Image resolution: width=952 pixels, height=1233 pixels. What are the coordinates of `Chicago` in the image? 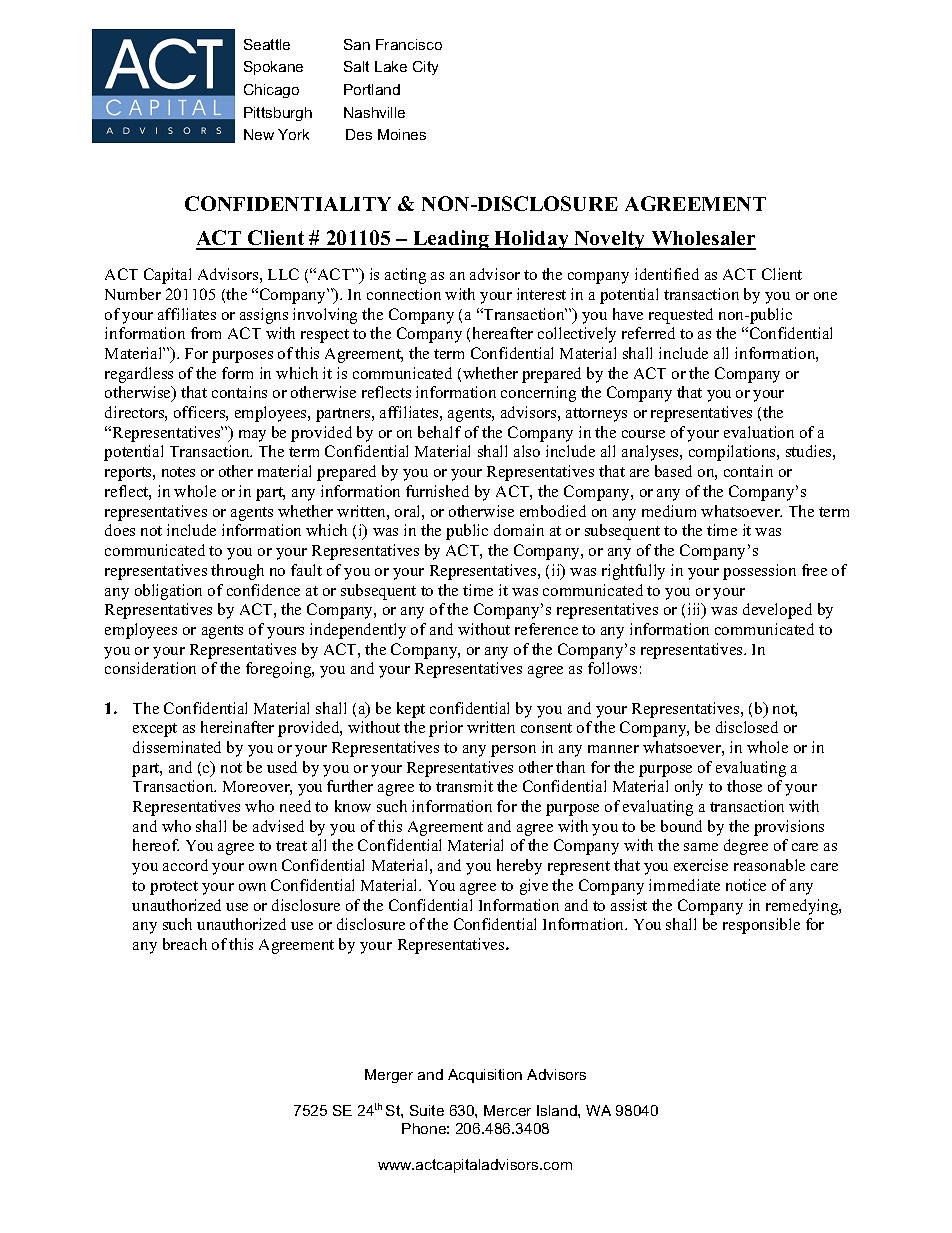 It's located at (271, 91).
